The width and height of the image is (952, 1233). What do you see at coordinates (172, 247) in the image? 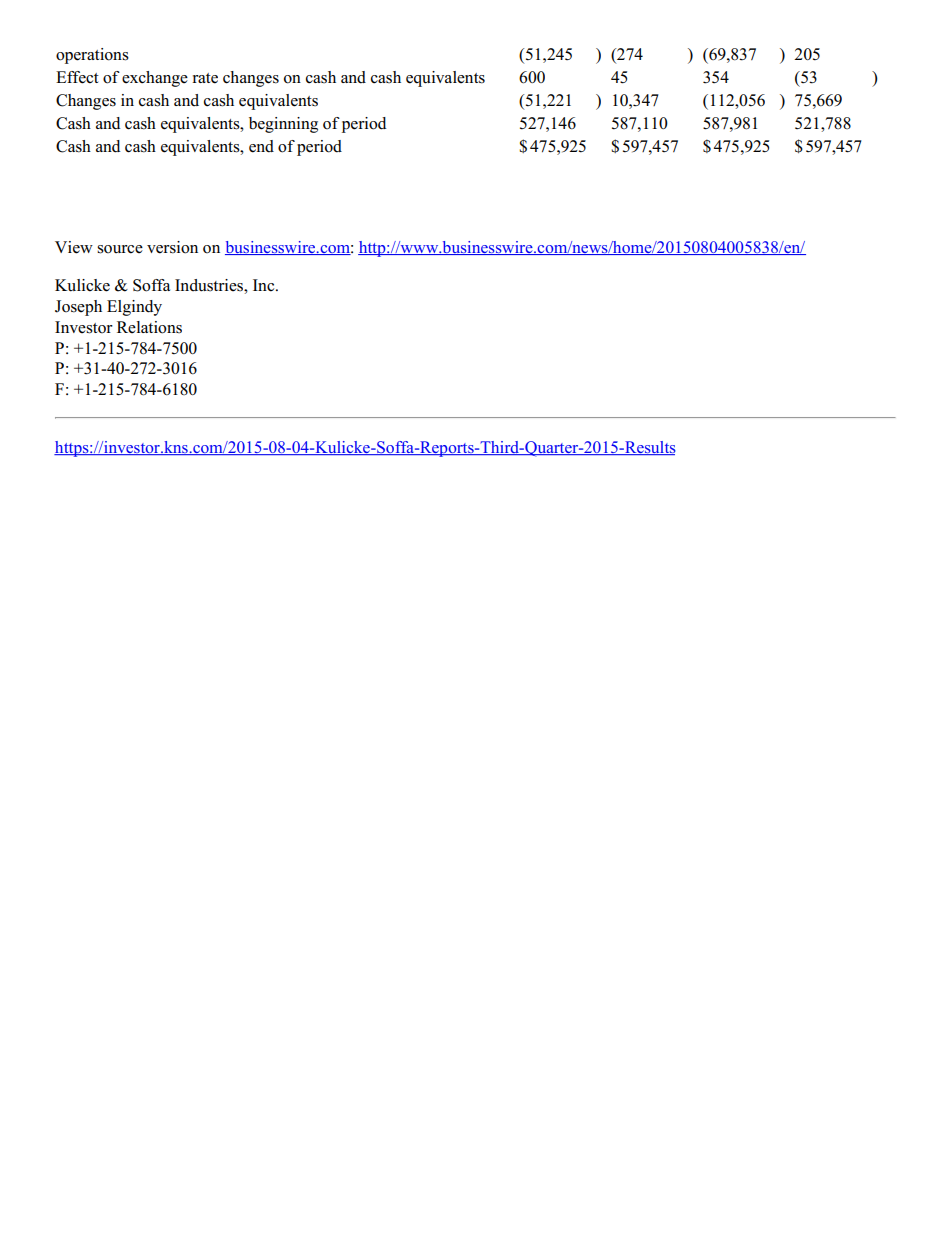
I see `version` at bounding box center [172, 247].
